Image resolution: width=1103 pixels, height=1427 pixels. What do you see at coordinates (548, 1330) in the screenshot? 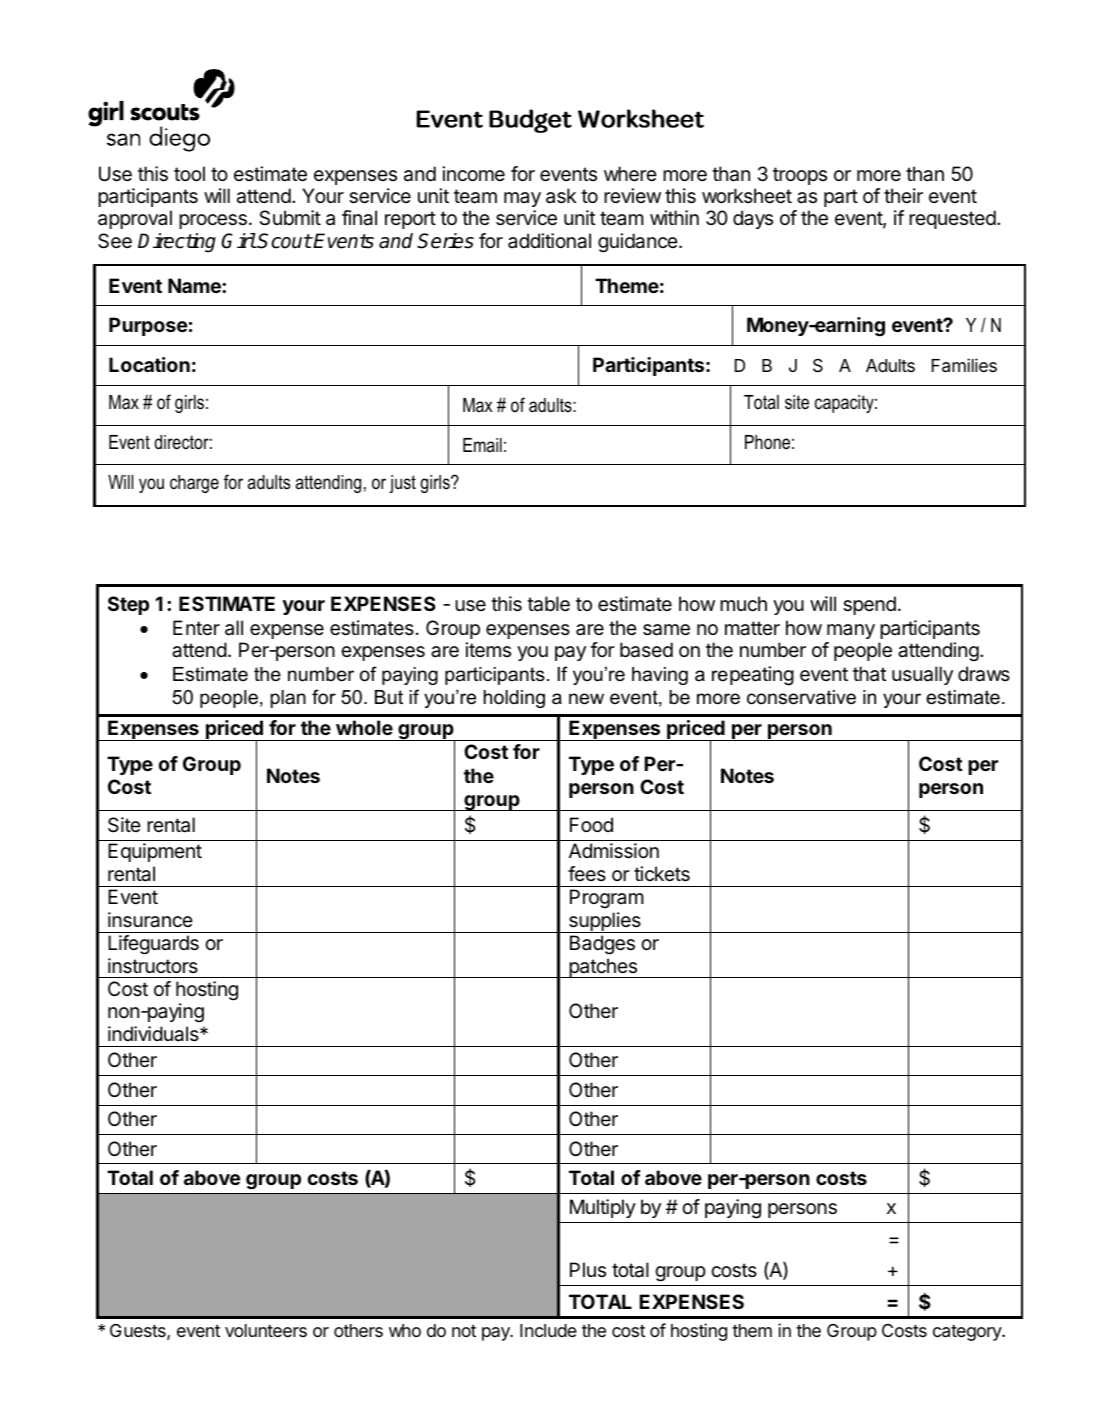
I see `Include` at bounding box center [548, 1330].
